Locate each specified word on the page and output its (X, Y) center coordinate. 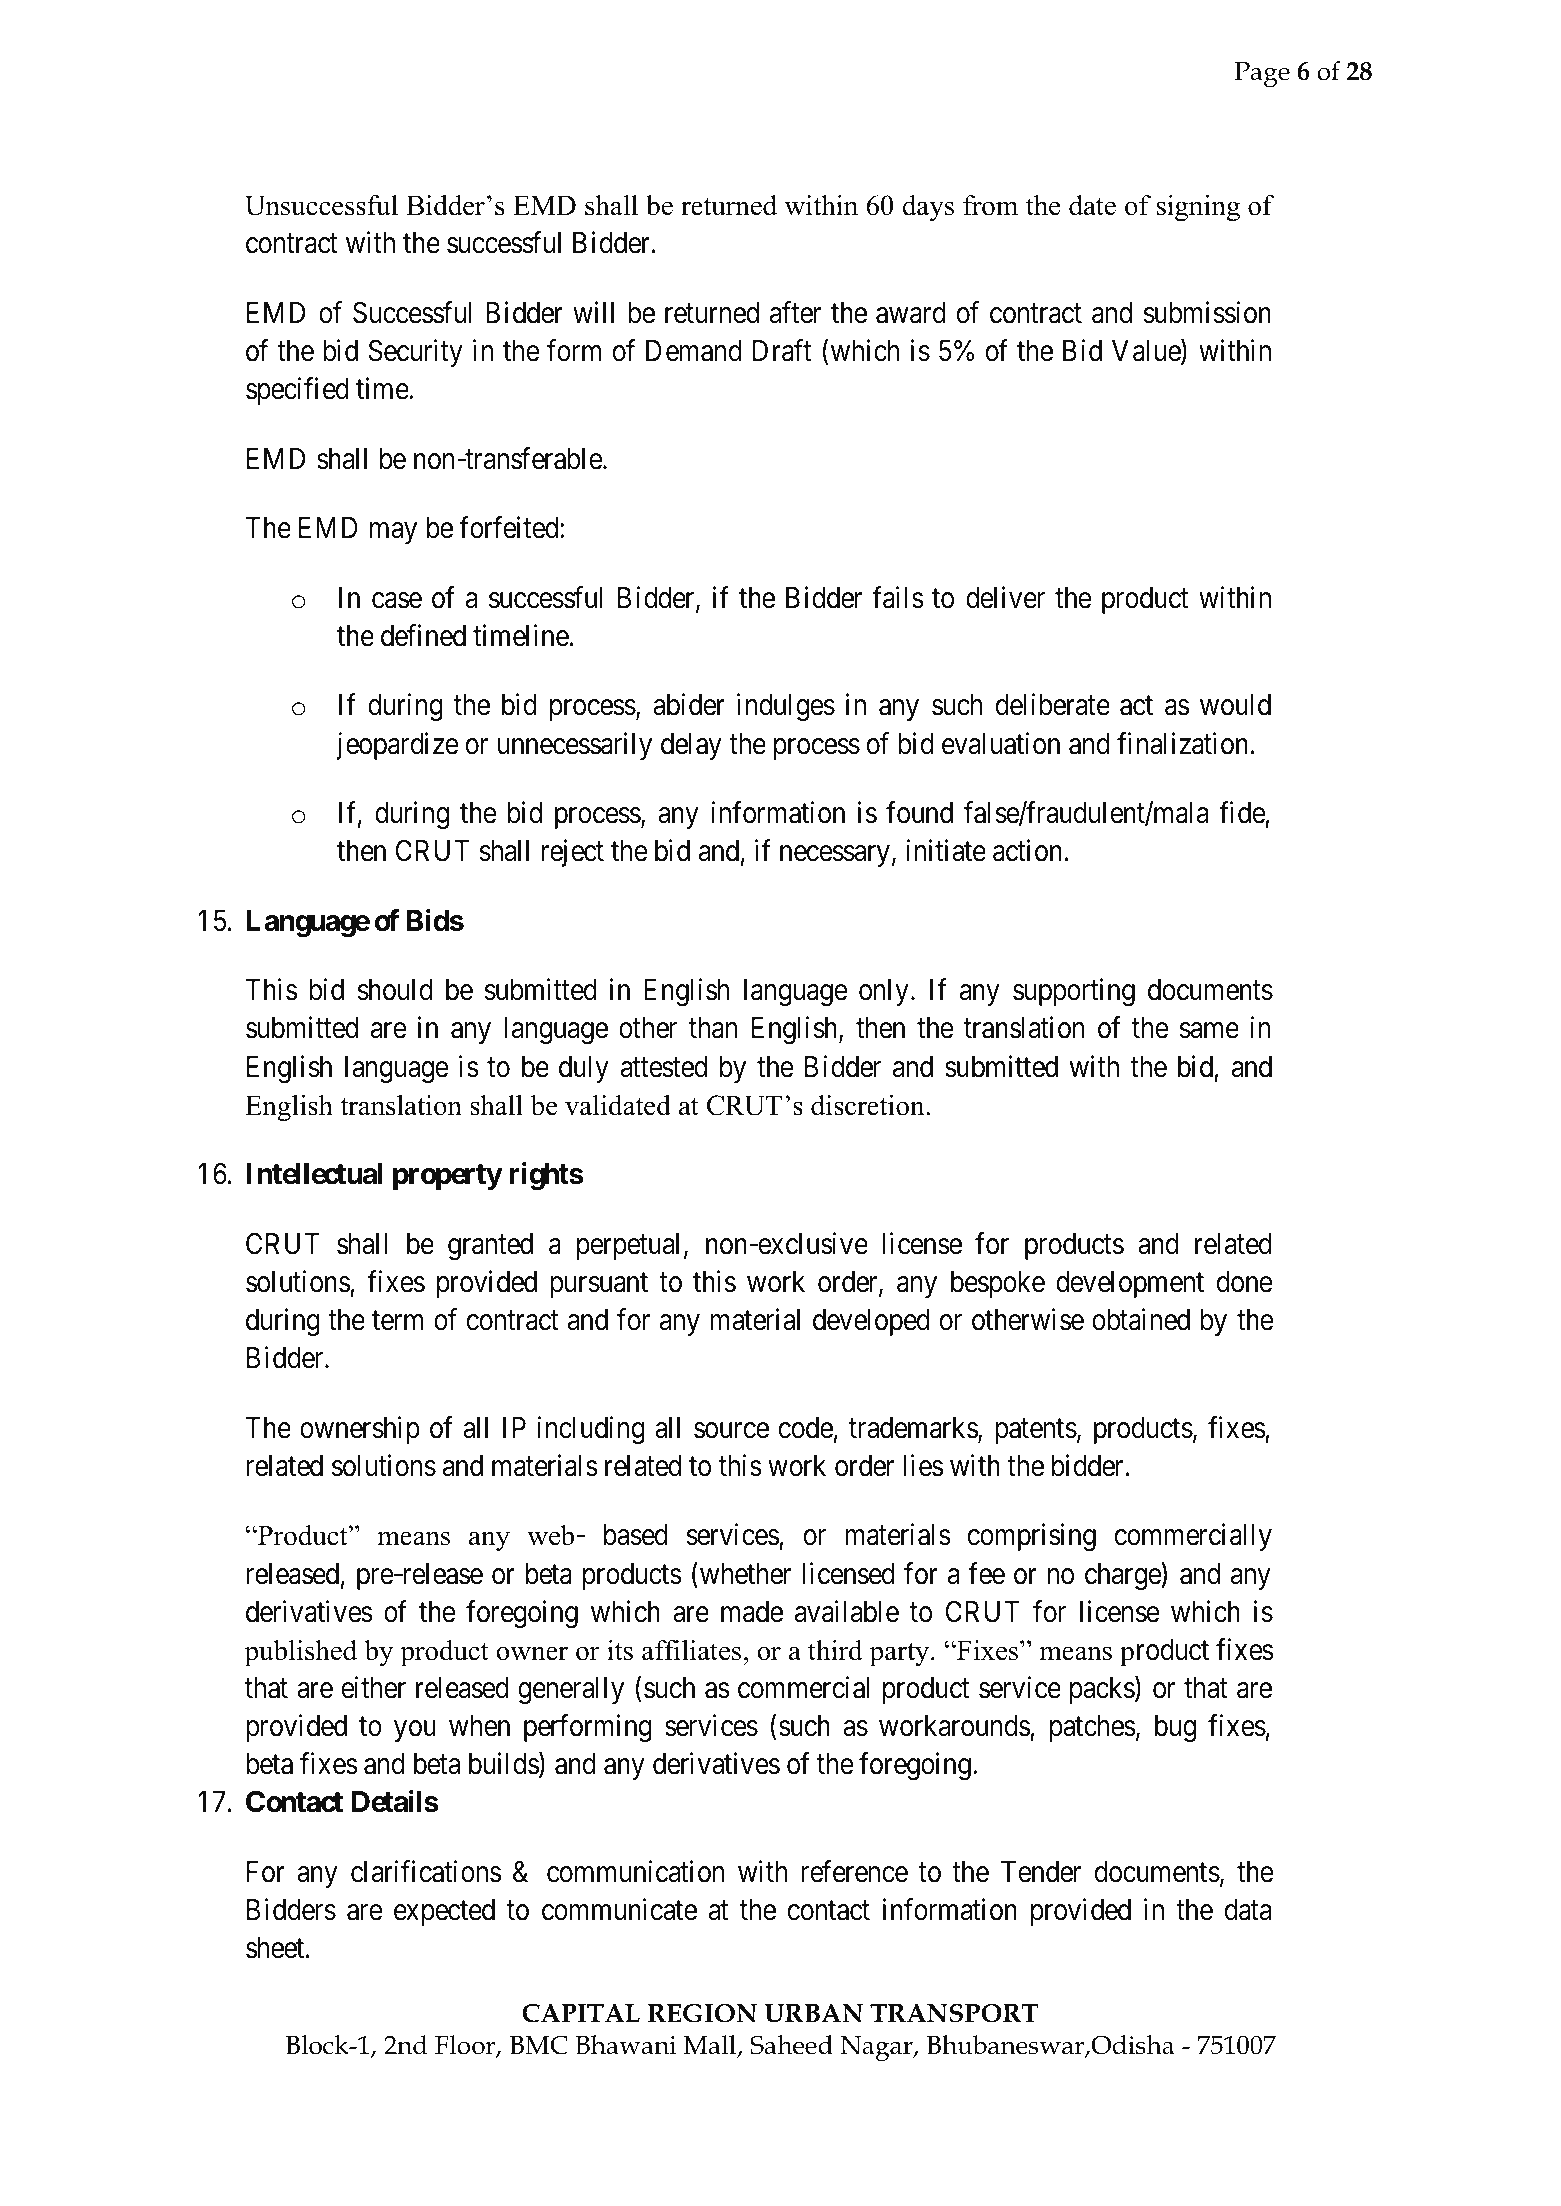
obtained (1141, 1319)
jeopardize (397, 746)
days (928, 208)
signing (1198, 208)
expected (444, 1912)
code (806, 1428)
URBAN (813, 2013)
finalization (1182, 743)
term (397, 1321)
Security (416, 353)
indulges (786, 708)
